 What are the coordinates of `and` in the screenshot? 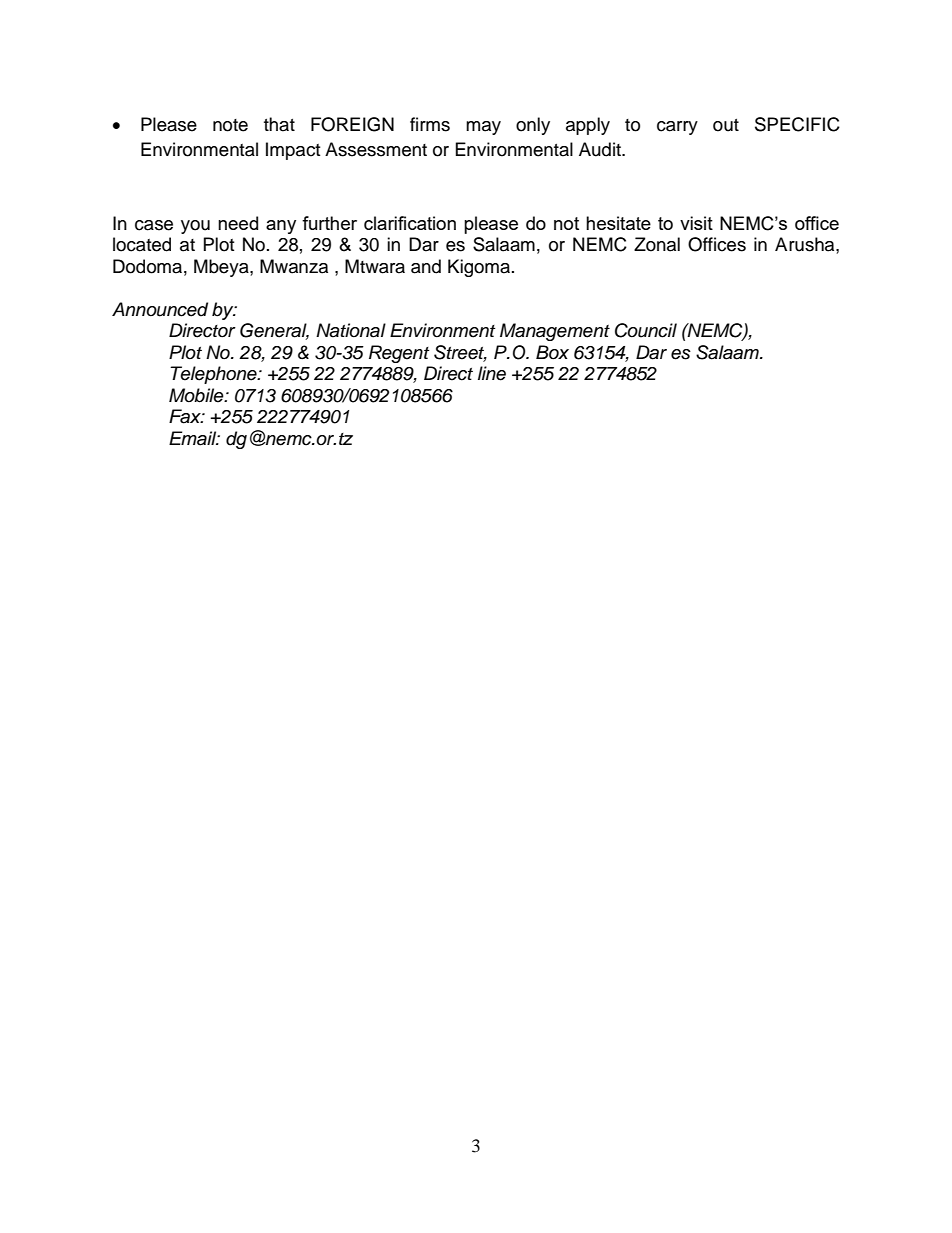 It's located at (426, 266).
